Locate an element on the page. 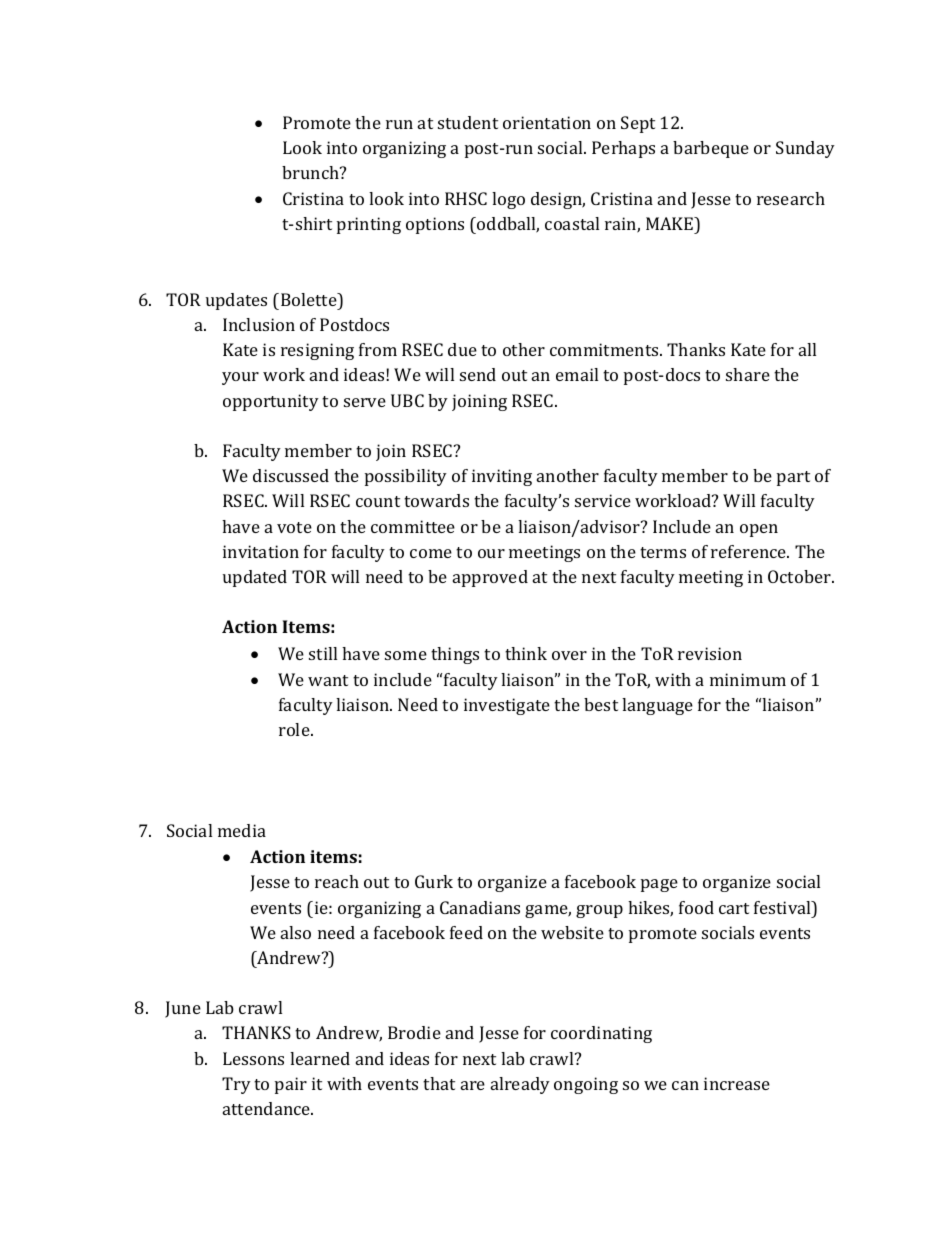  part is located at coordinates (793, 478).
